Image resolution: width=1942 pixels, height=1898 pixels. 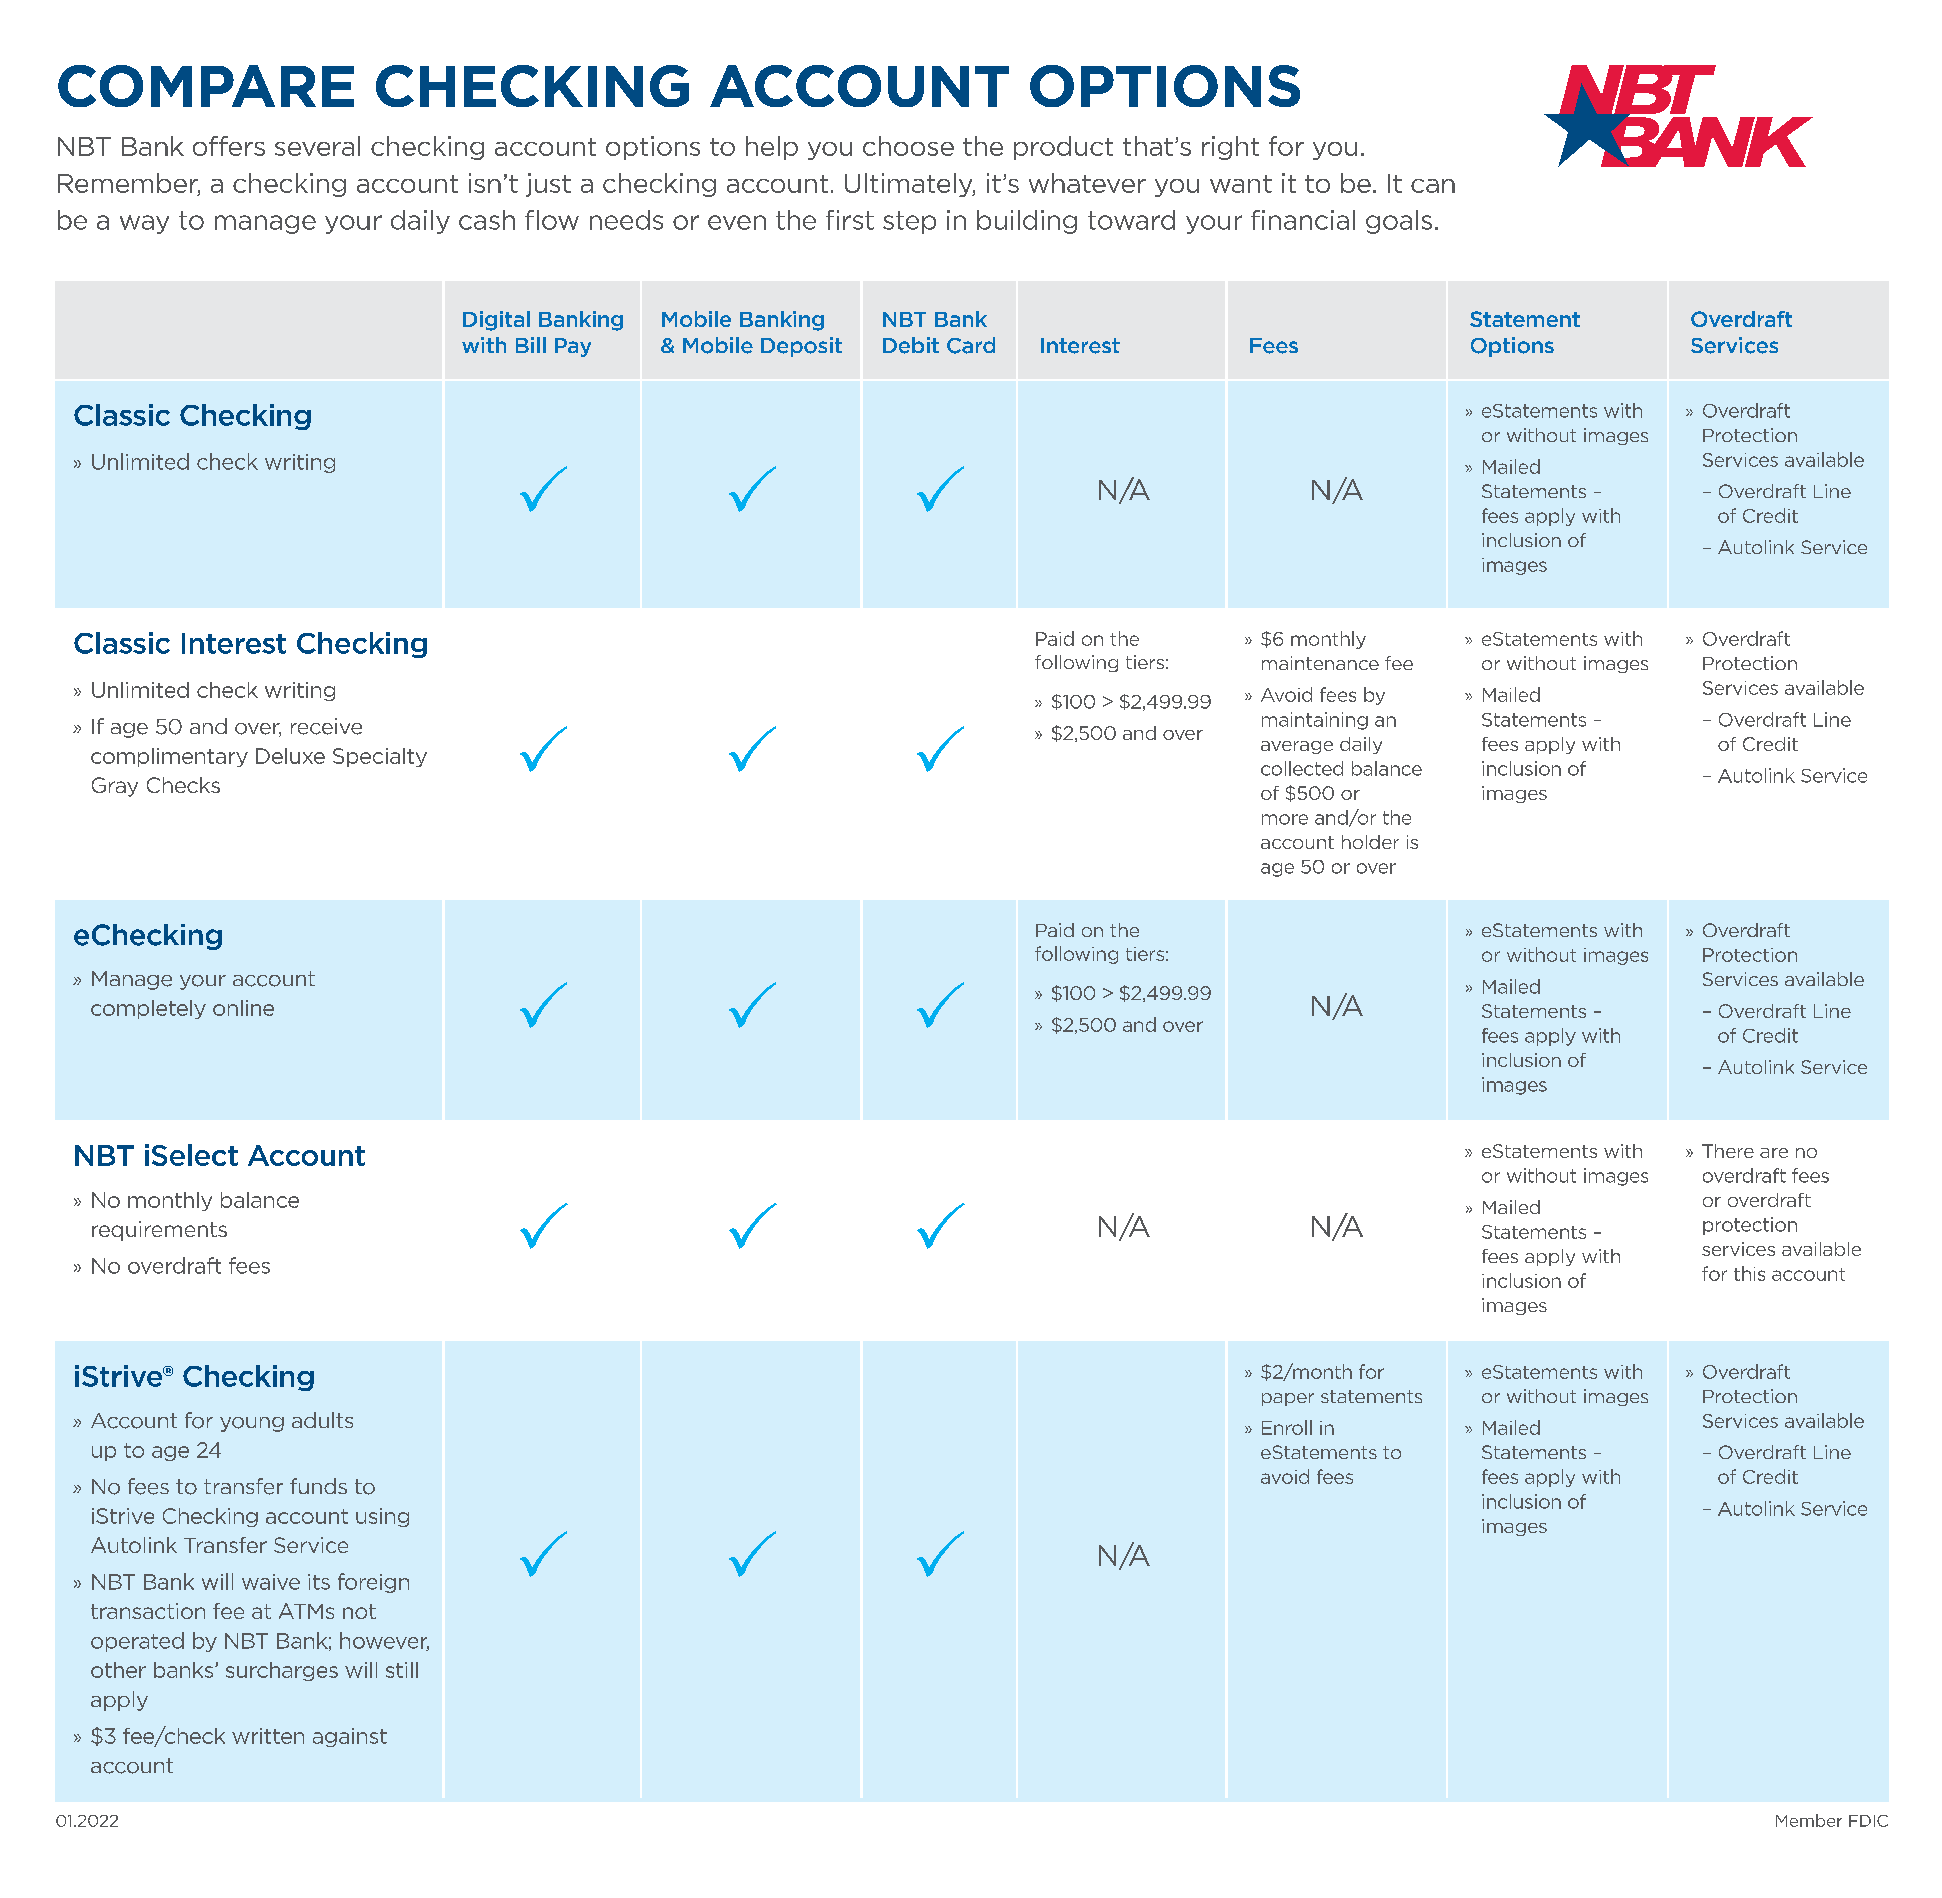 What do you see at coordinates (1370, 842) in the document?
I see `holder` at bounding box center [1370, 842].
